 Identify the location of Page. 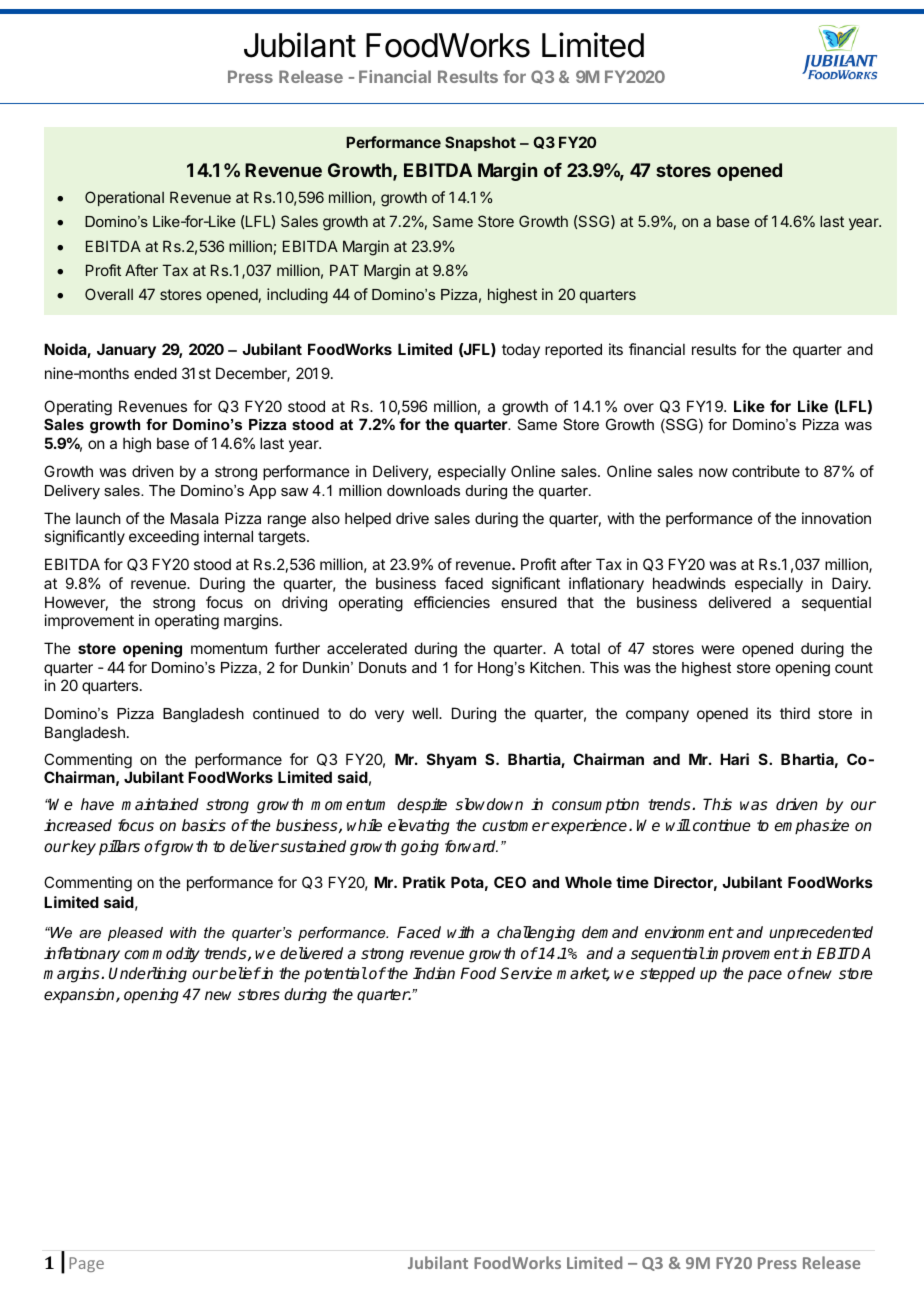
(86, 1264).
